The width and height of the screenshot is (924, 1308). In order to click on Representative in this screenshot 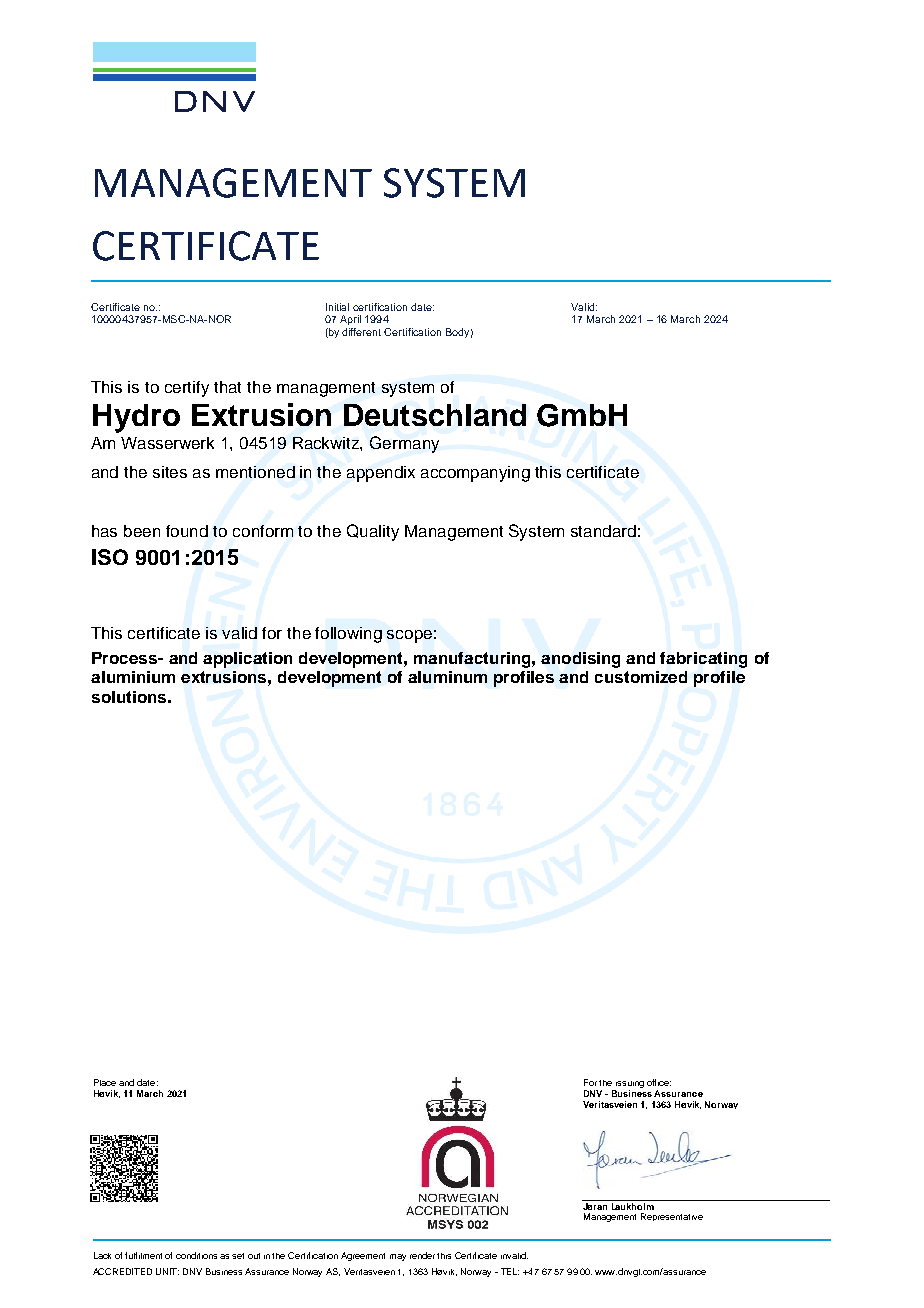, I will do `click(672, 1217)`.
